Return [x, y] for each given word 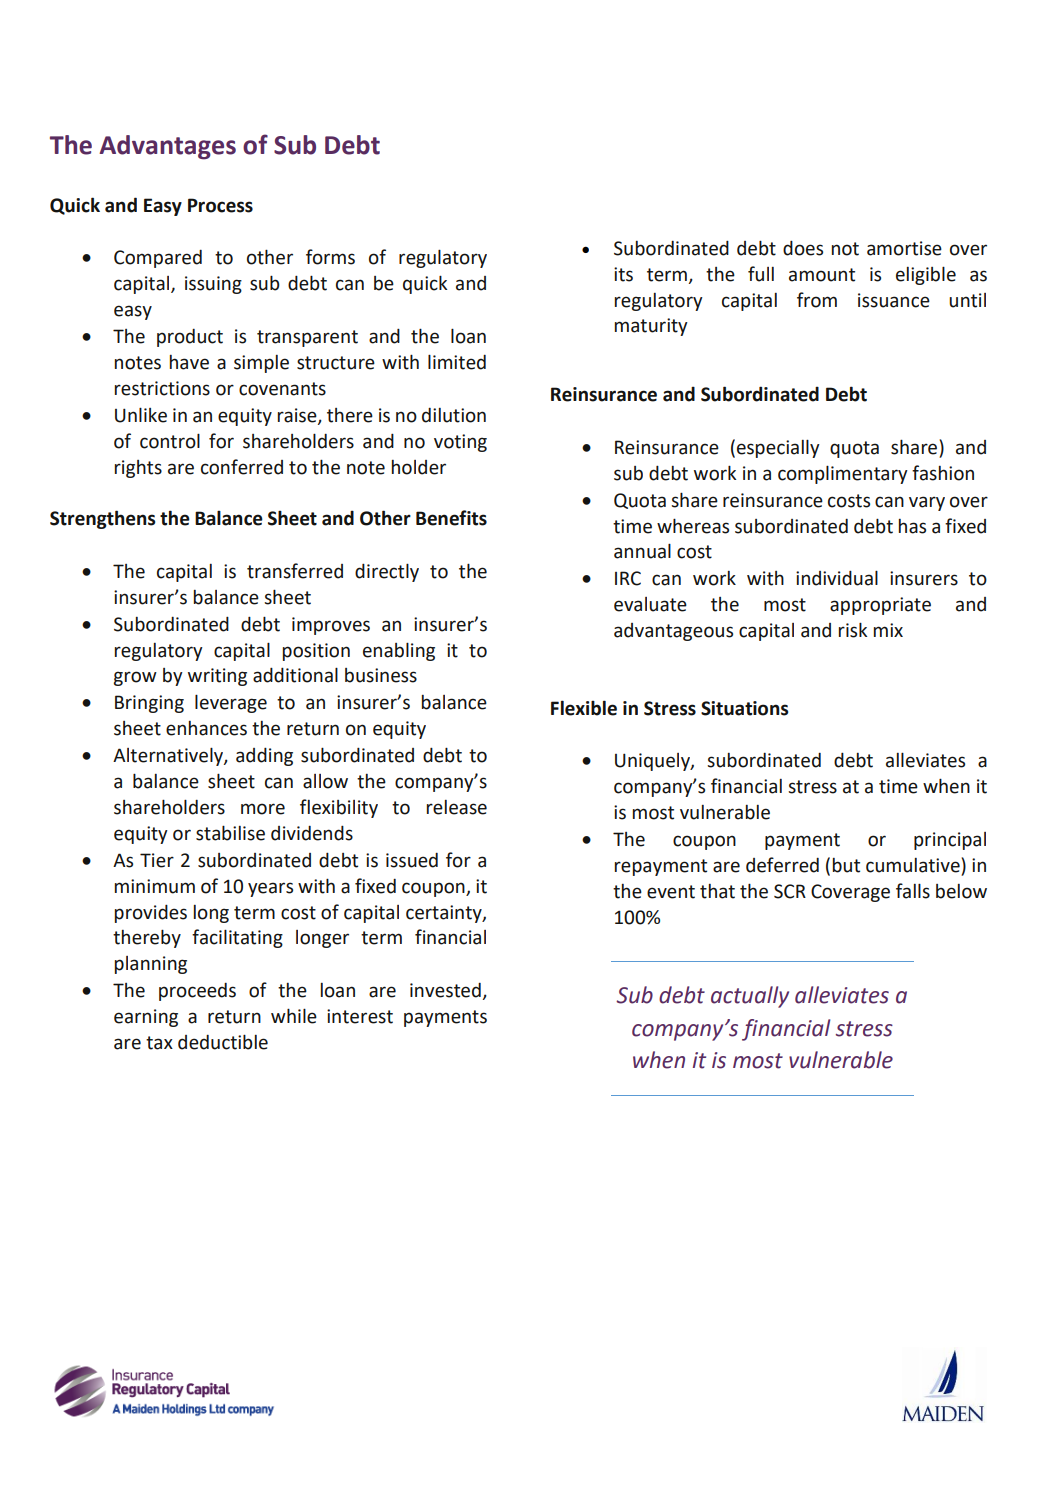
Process [220, 205]
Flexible [584, 708]
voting [460, 443]
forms [330, 257]
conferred [242, 467]
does [803, 248]
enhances [206, 728]
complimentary [843, 474]
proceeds [197, 992]
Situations [744, 708]
